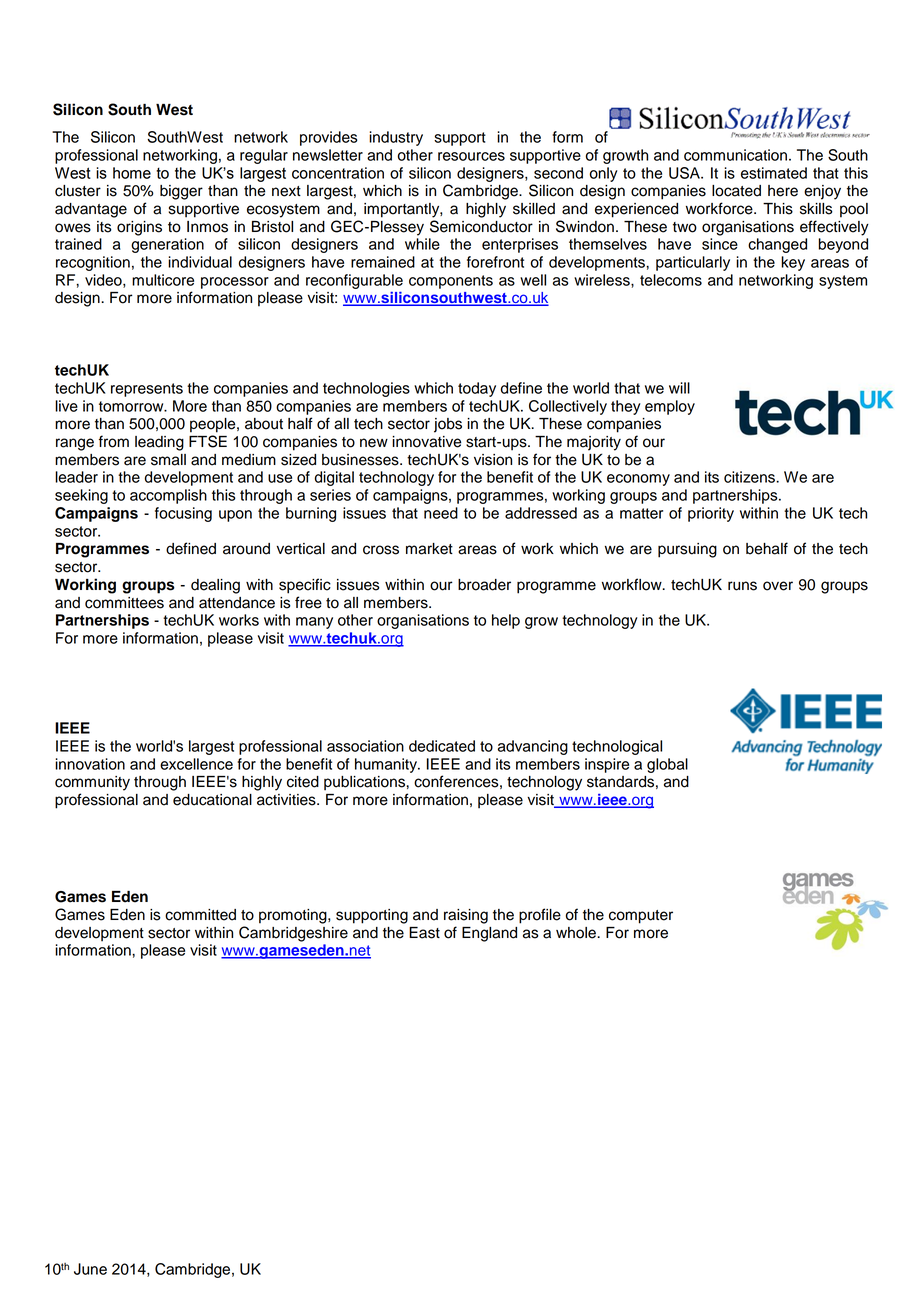  I want to click on priority, so click(711, 514).
